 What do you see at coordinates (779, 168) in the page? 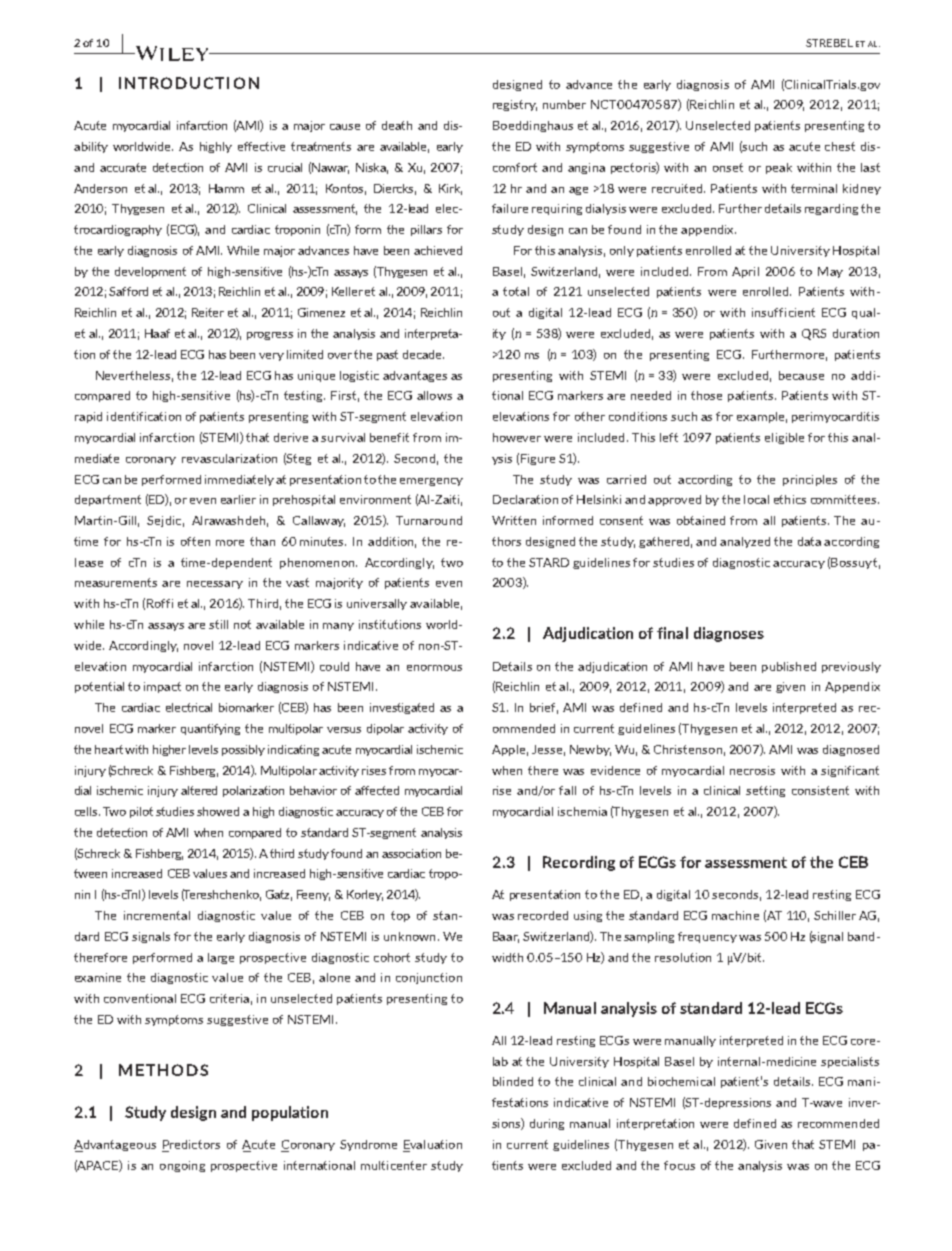
I see `peak` at bounding box center [779, 168].
